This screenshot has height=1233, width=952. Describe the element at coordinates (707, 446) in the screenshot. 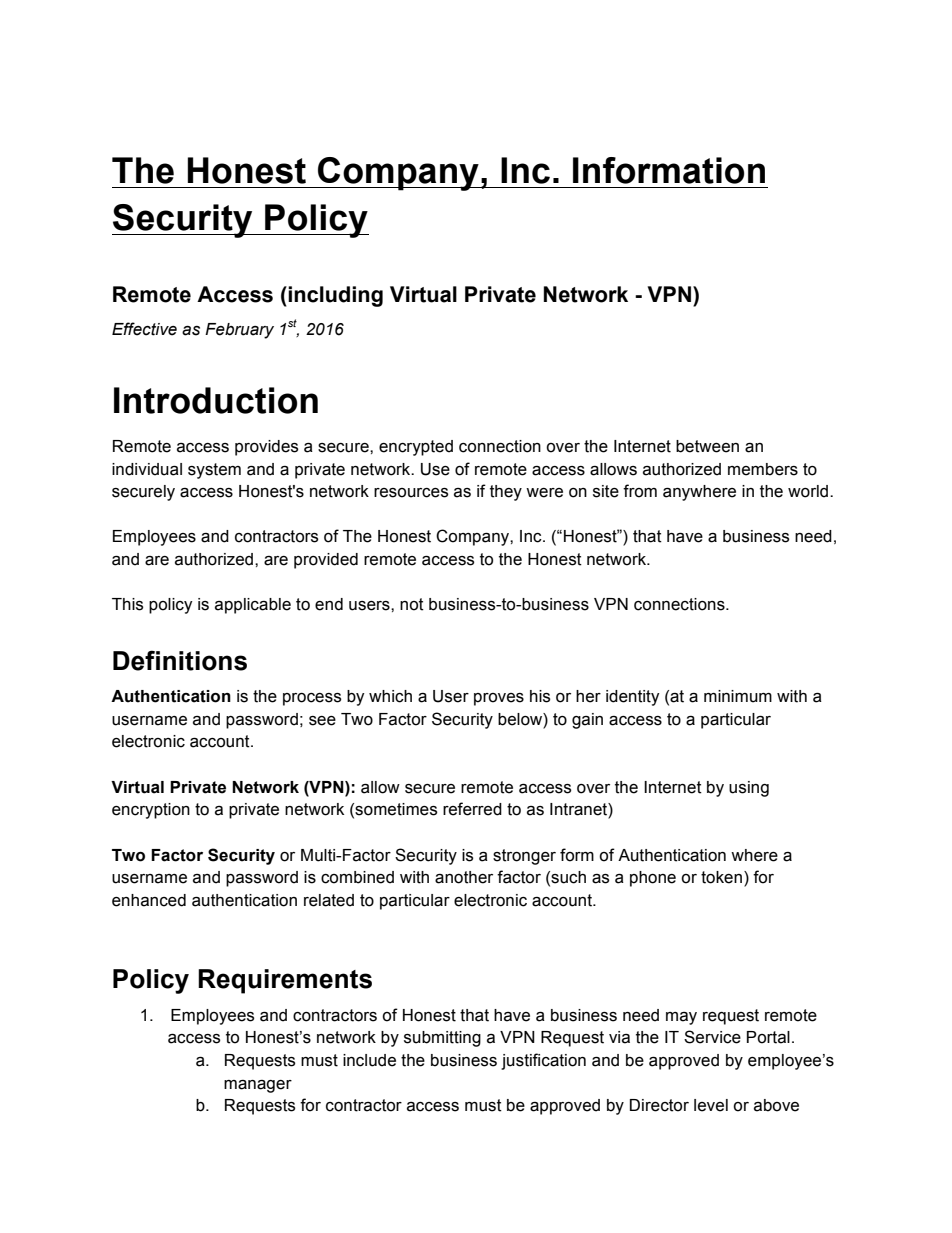

I see `between` at that location.
